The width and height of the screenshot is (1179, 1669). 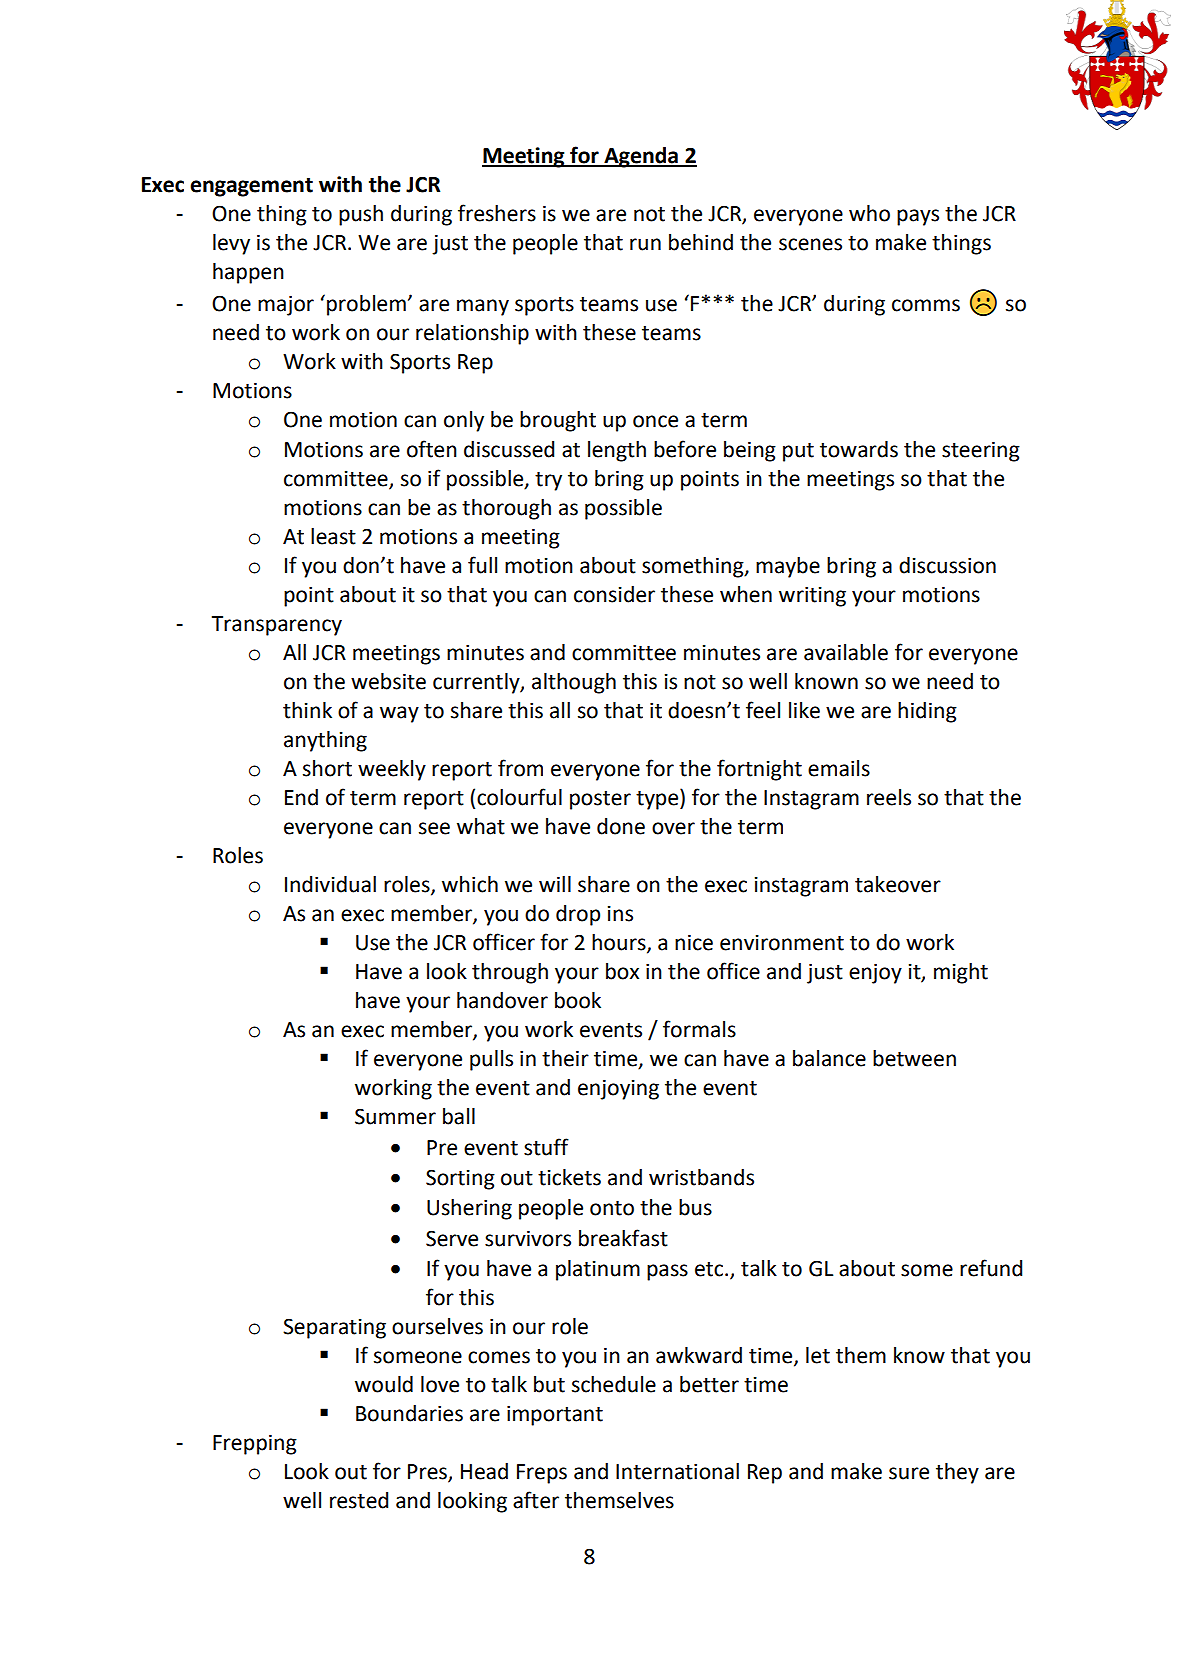 I want to click on least, so click(x=333, y=536).
